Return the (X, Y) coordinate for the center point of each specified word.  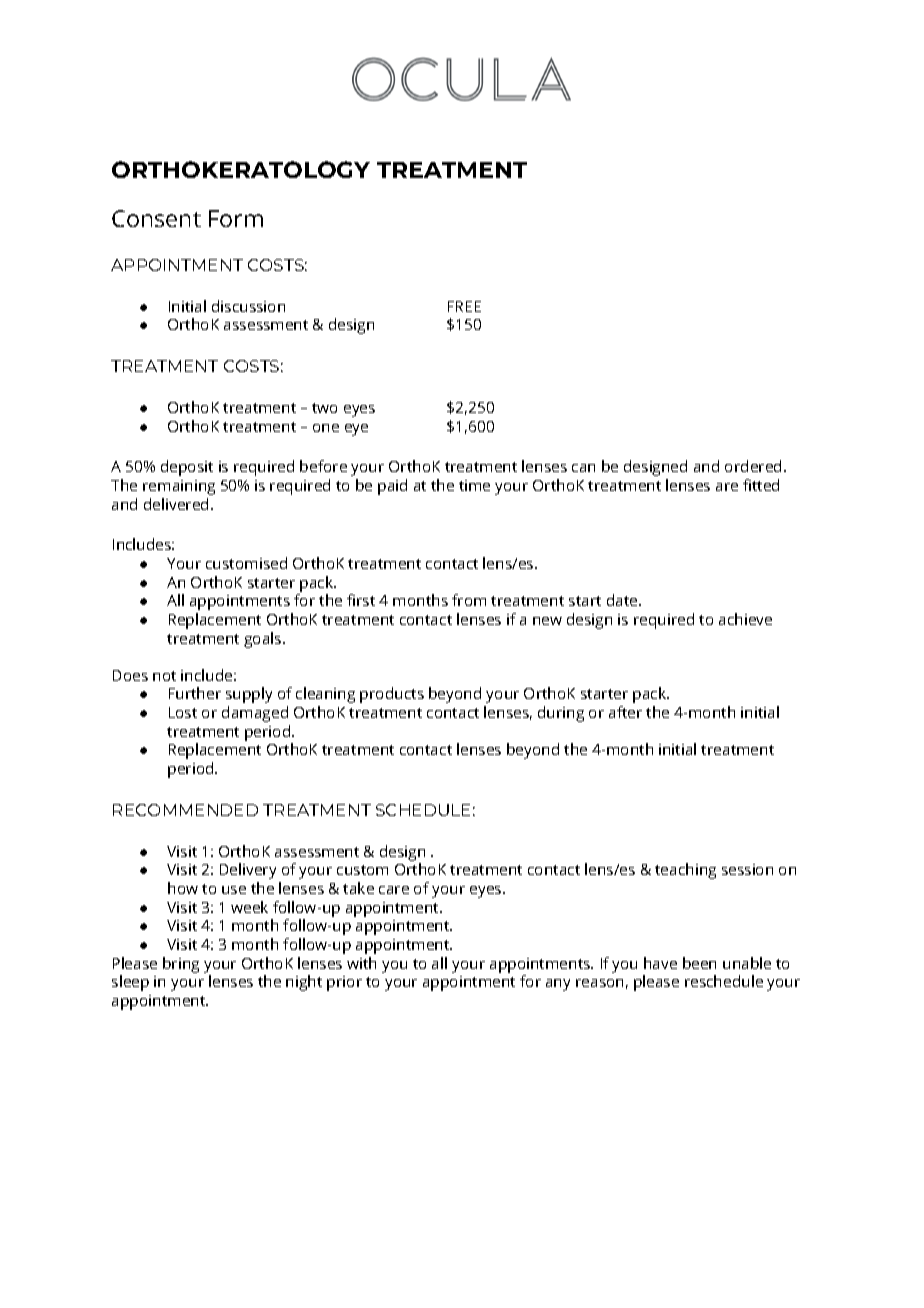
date (623, 600)
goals (264, 640)
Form (236, 218)
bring (181, 965)
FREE (464, 306)
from (469, 600)
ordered (753, 466)
